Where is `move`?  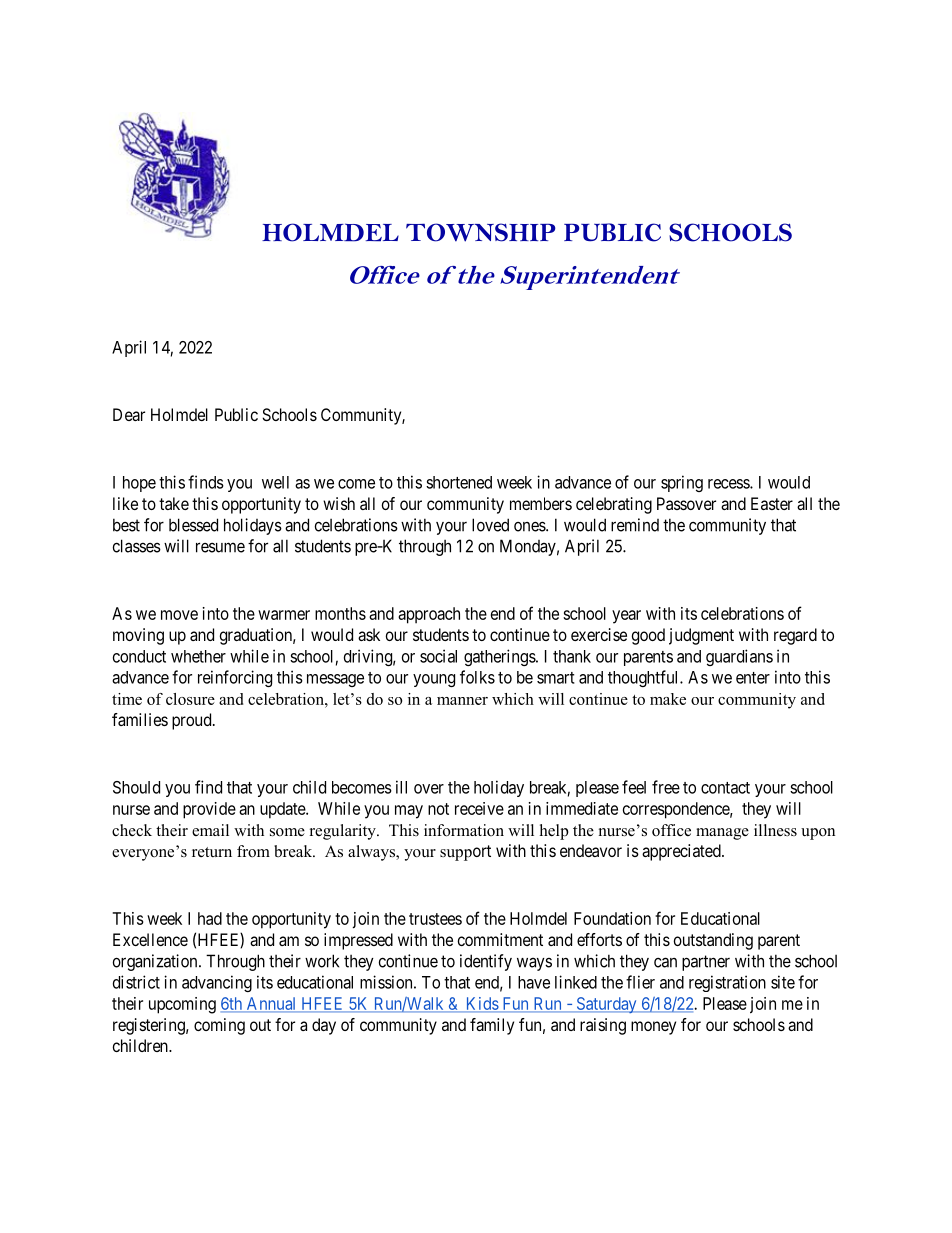 move is located at coordinates (179, 615).
